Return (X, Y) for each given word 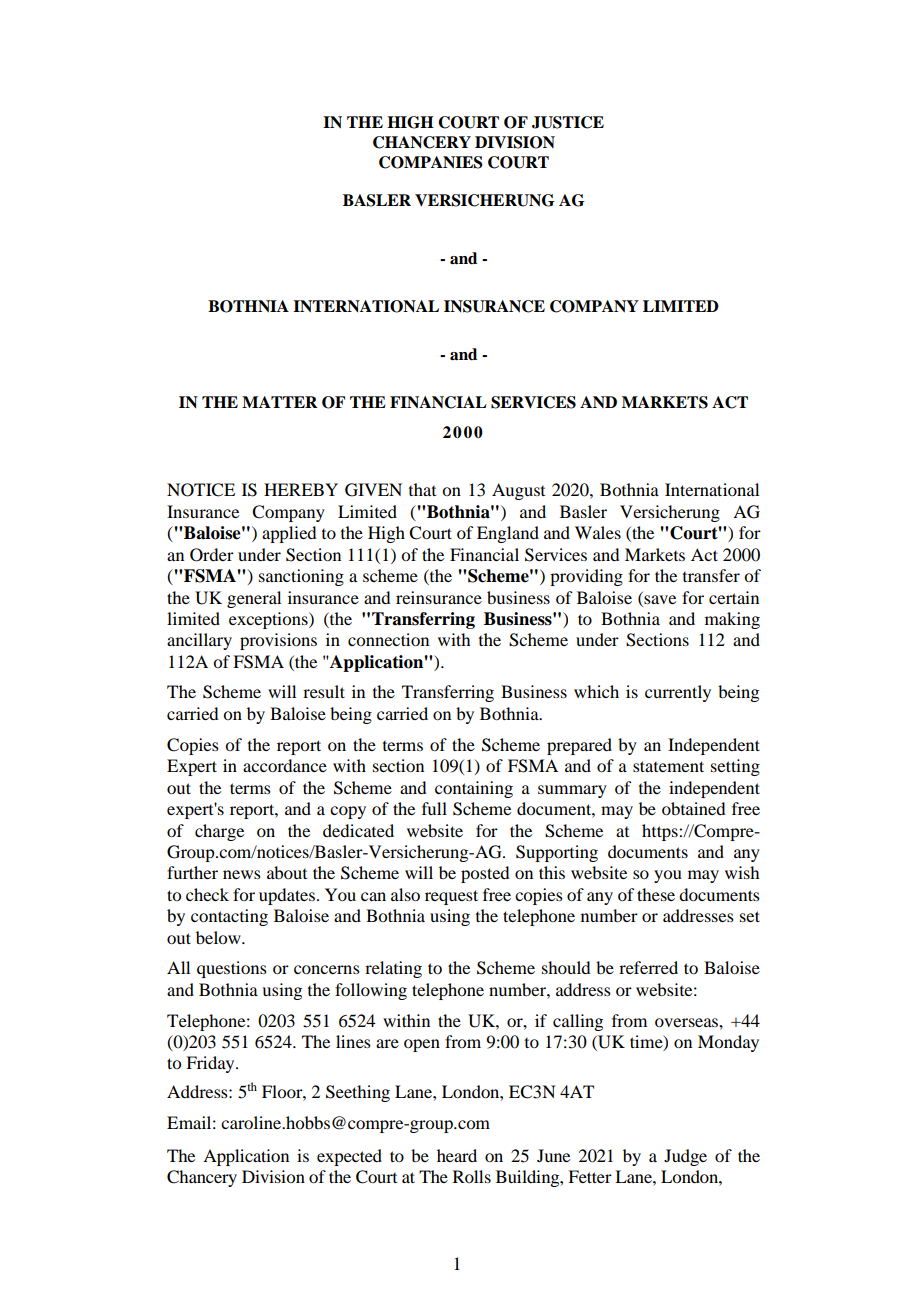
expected (349, 1157)
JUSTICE (568, 122)
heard (457, 1155)
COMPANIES (431, 162)
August (518, 491)
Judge (685, 1157)
